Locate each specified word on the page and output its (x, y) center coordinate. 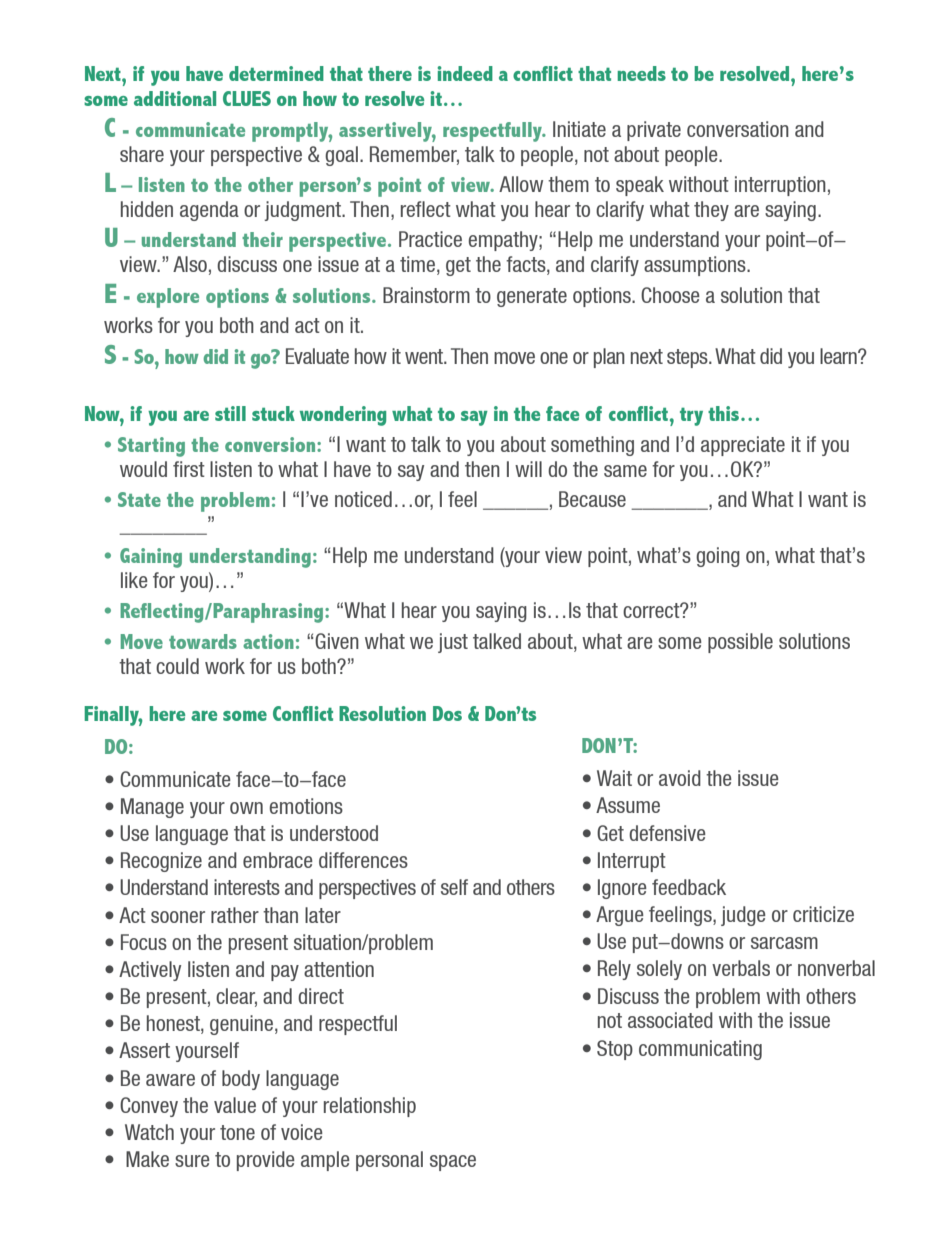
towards (203, 641)
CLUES (247, 98)
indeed (465, 73)
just (453, 643)
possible (740, 643)
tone (237, 1132)
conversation (738, 129)
